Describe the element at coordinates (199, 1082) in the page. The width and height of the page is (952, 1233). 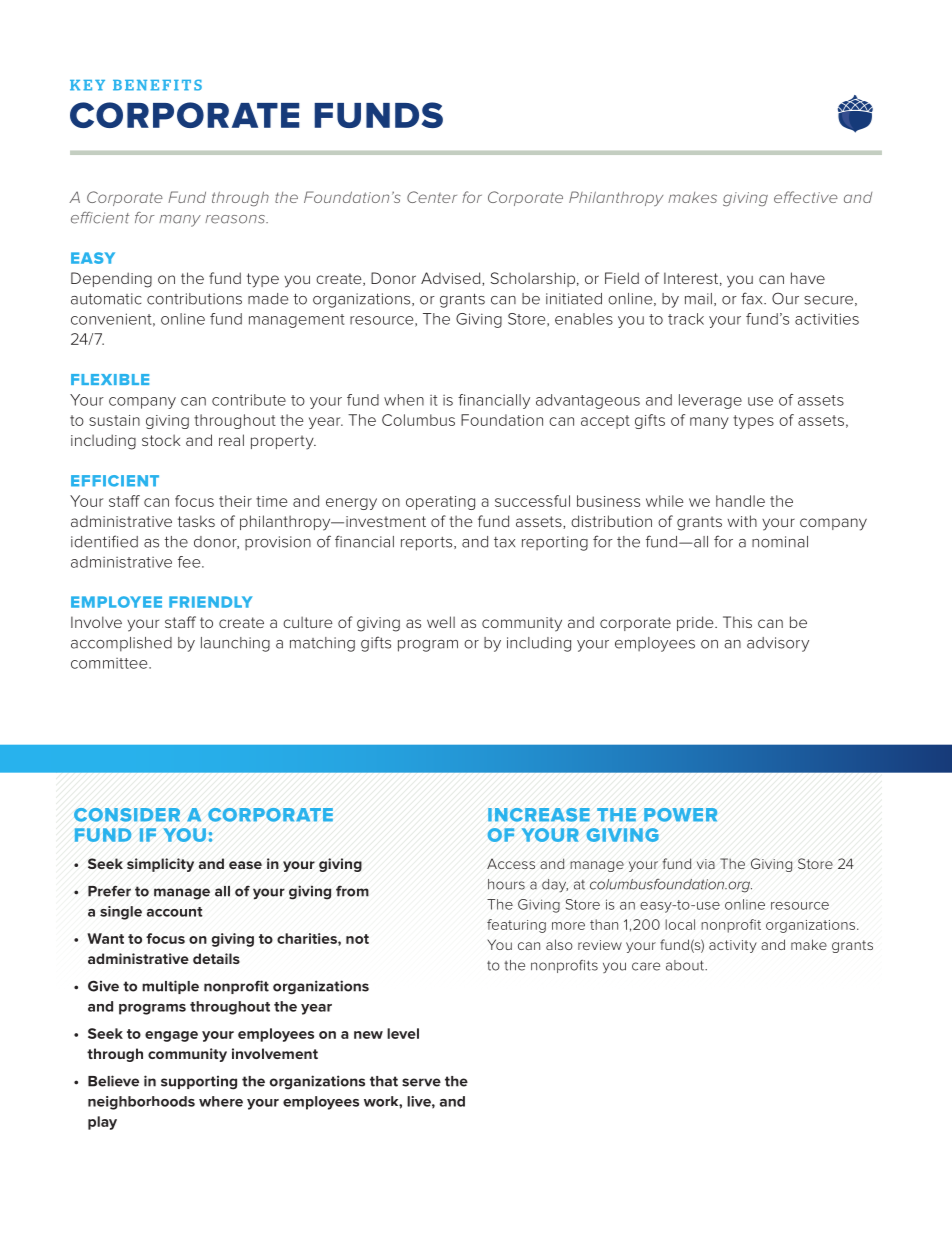
I see `supporting` at that location.
